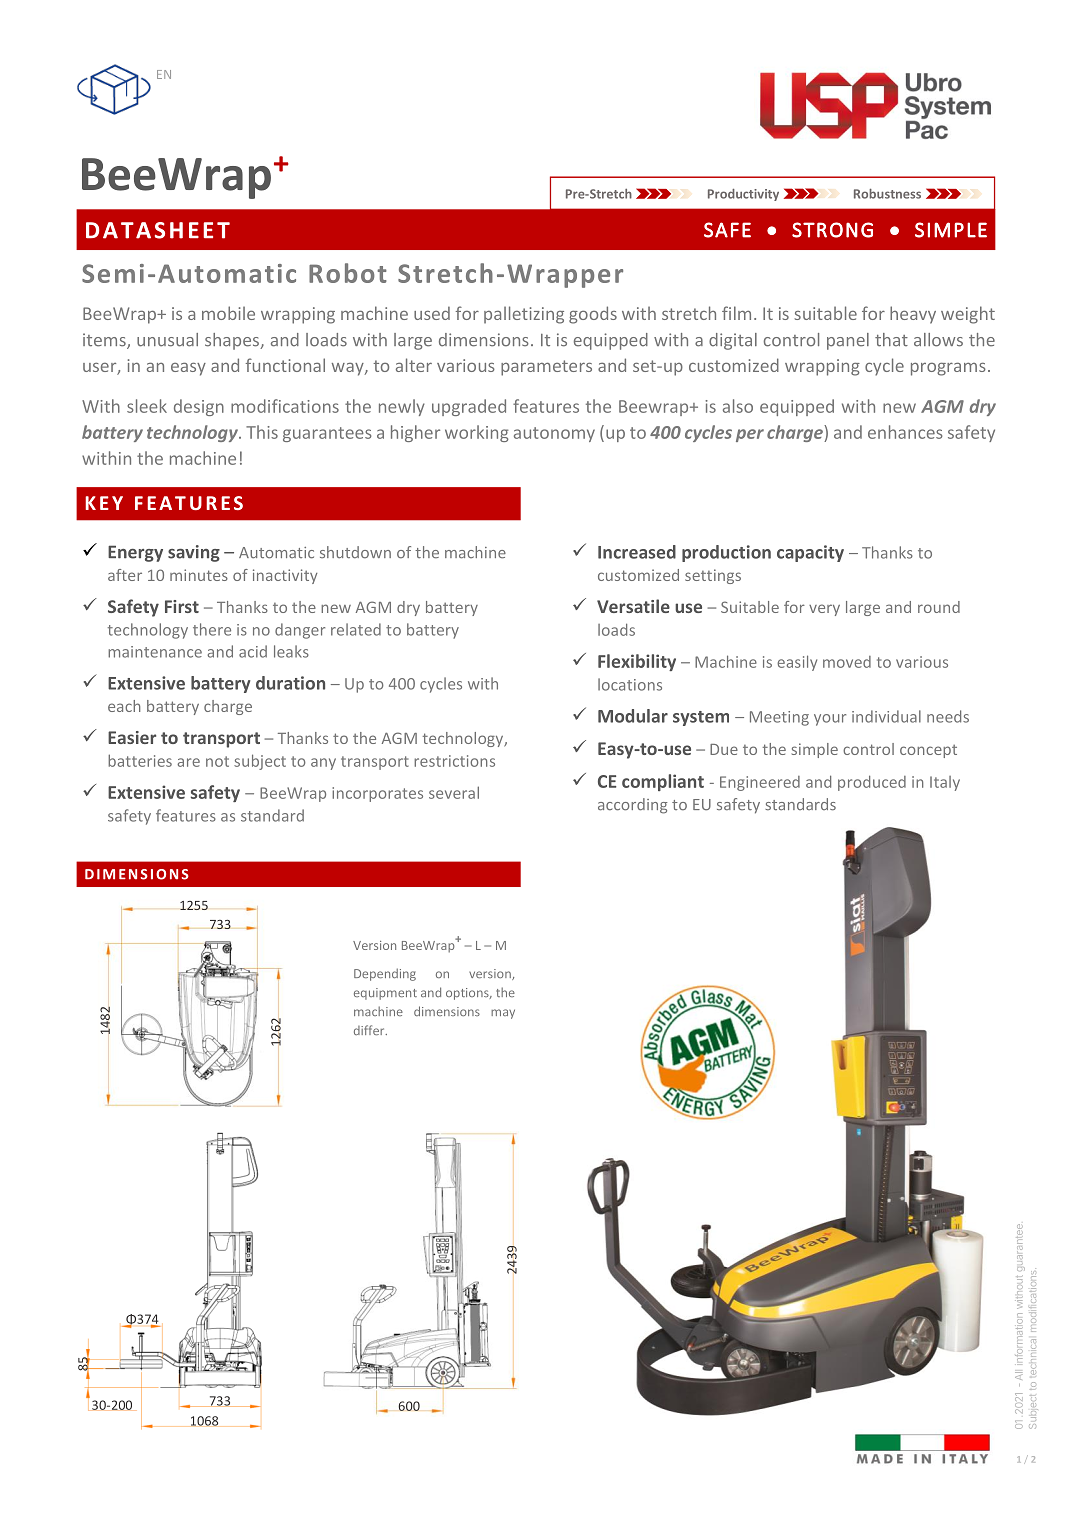 The image size is (1072, 1516). What do you see at coordinates (832, 230) in the image?
I see `STRONG` at bounding box center [832, 230].
